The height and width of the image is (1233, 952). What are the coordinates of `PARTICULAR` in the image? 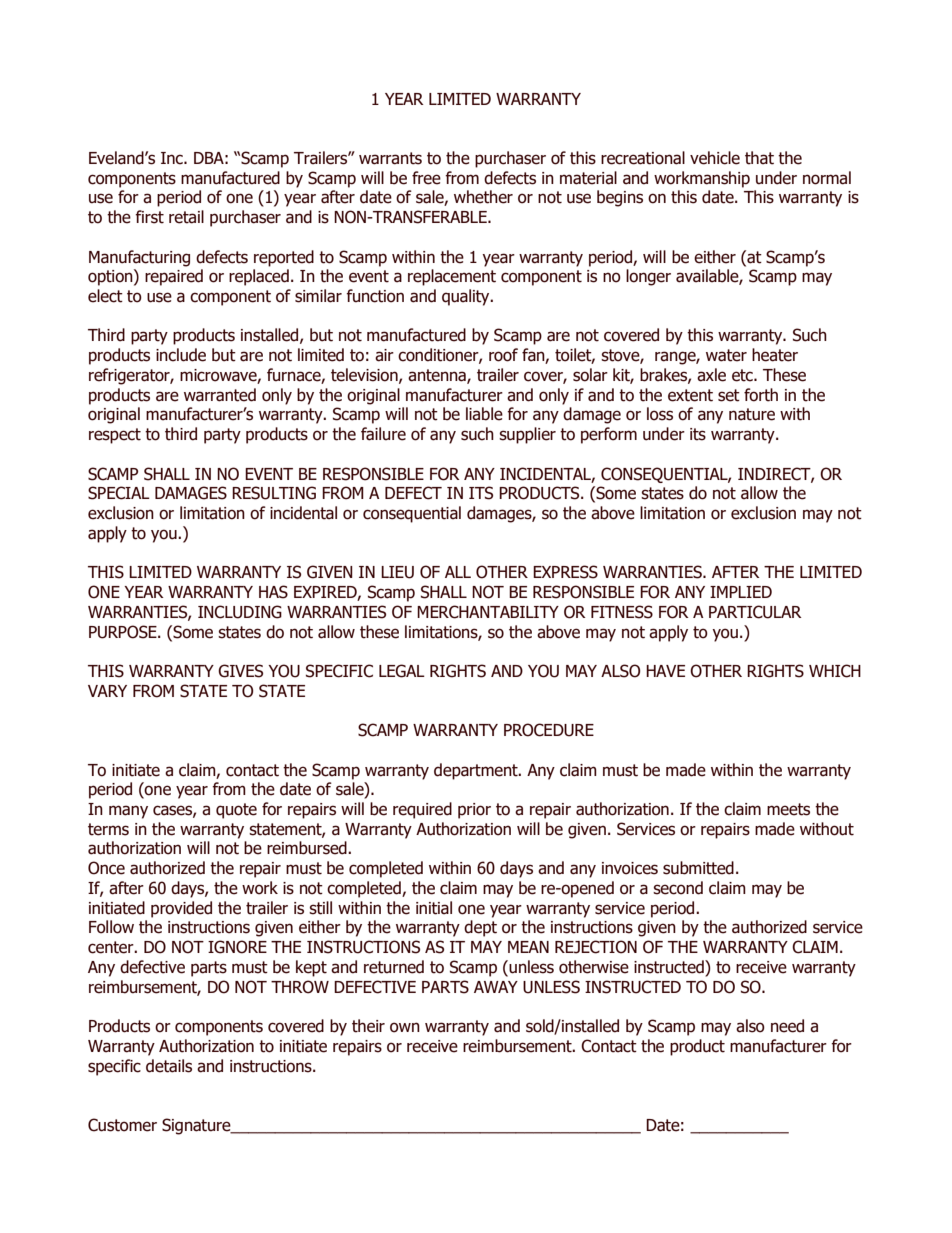 It's located at (755, 612).
